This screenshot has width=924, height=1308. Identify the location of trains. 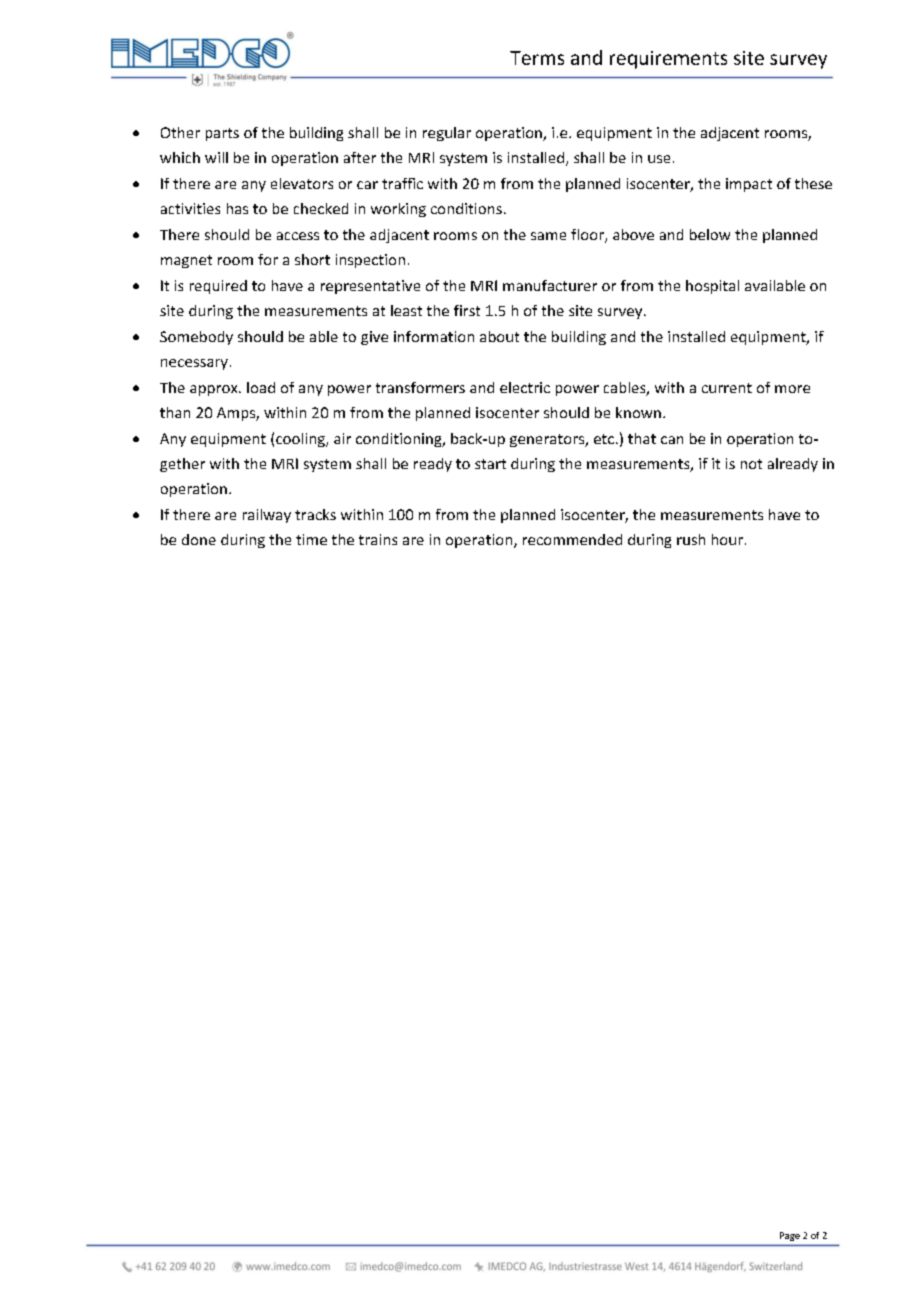
(378, 539).
